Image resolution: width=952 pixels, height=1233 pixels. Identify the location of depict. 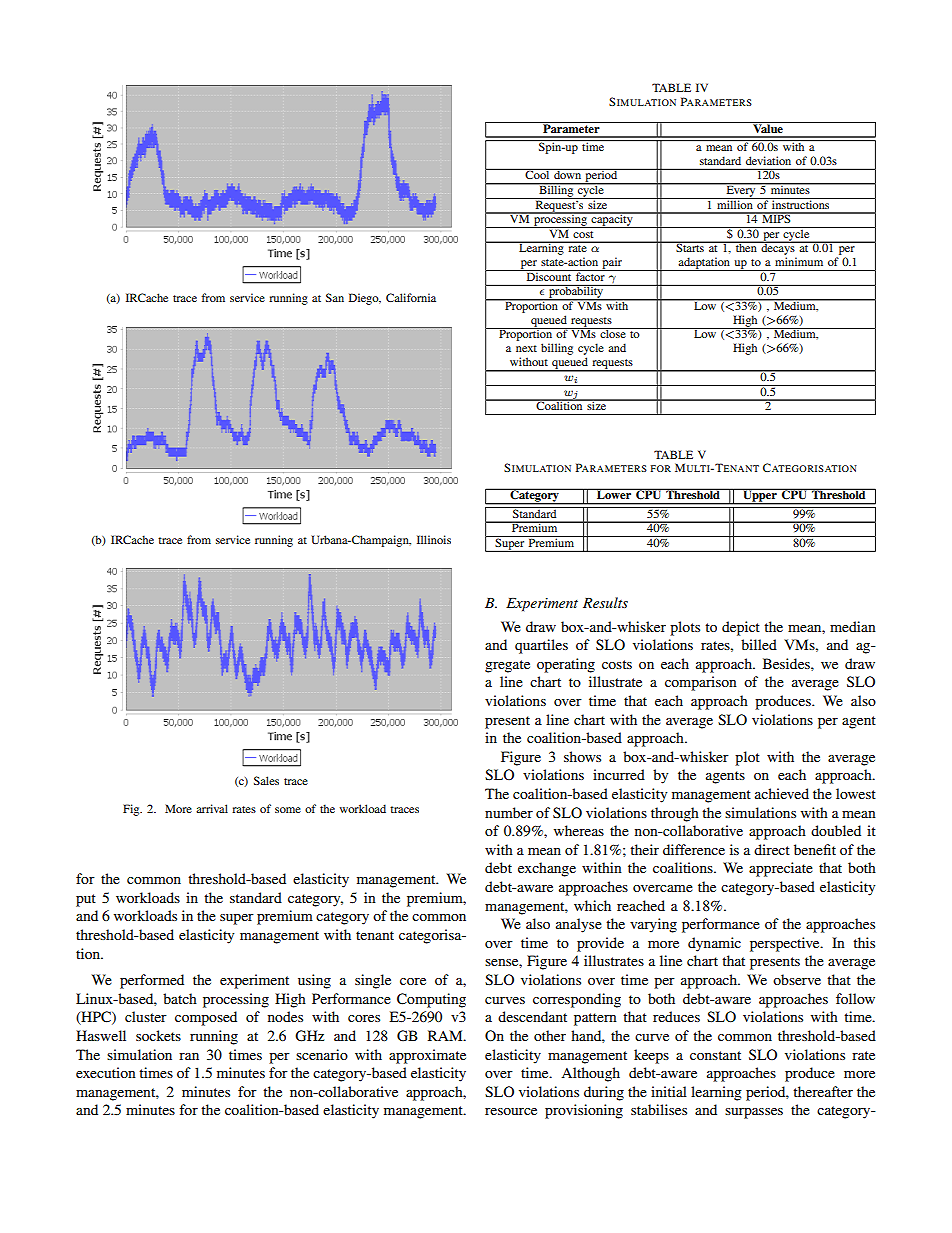
(741, 628).
